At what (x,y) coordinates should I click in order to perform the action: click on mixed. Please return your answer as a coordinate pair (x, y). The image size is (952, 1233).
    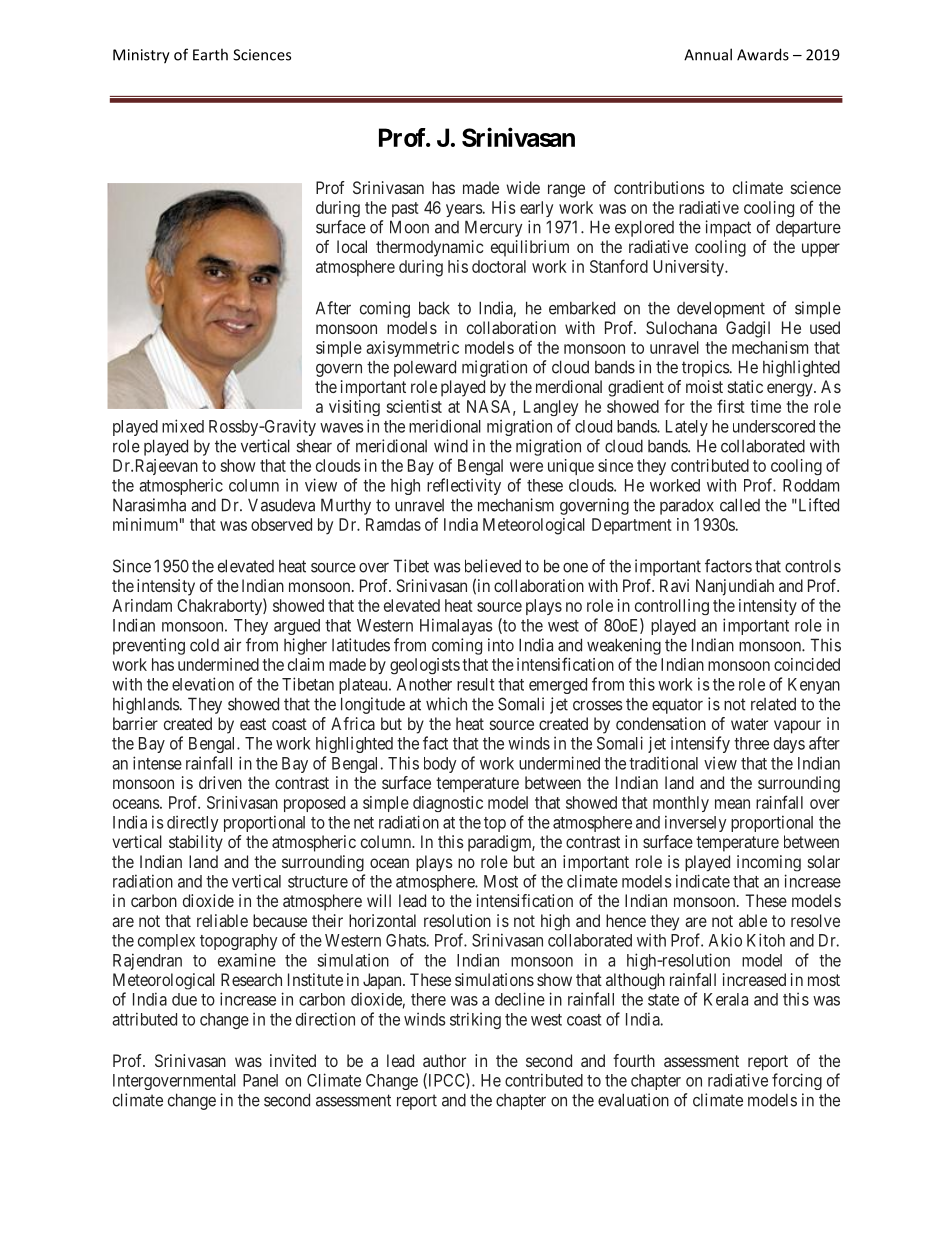
    Looking at the image, I should click on (183, 426).
